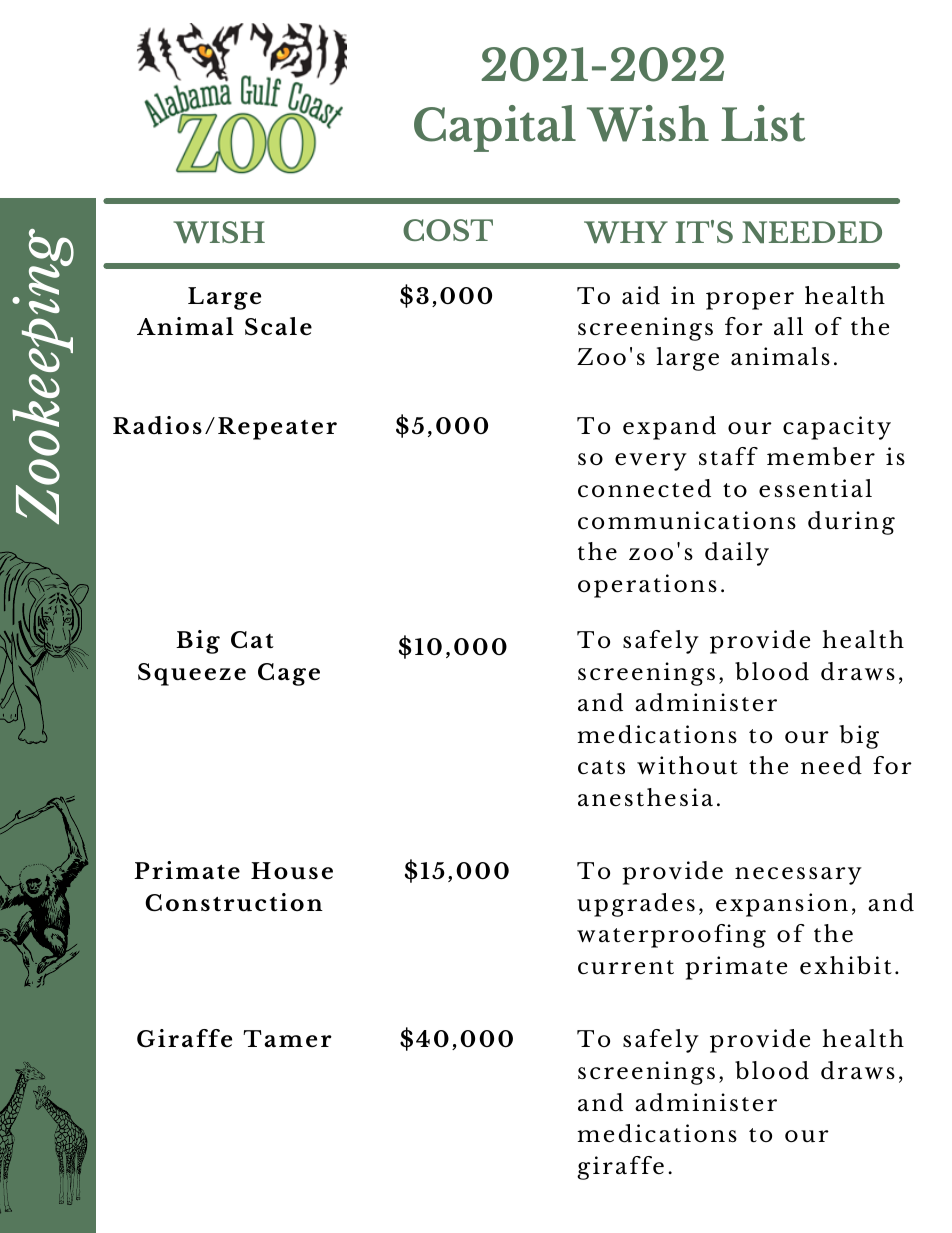 The height and width of the document is (1233, 952). What do you see at coordinates (289, 674) in the document?
I see `Cage` at bounding box center [289, 674].
